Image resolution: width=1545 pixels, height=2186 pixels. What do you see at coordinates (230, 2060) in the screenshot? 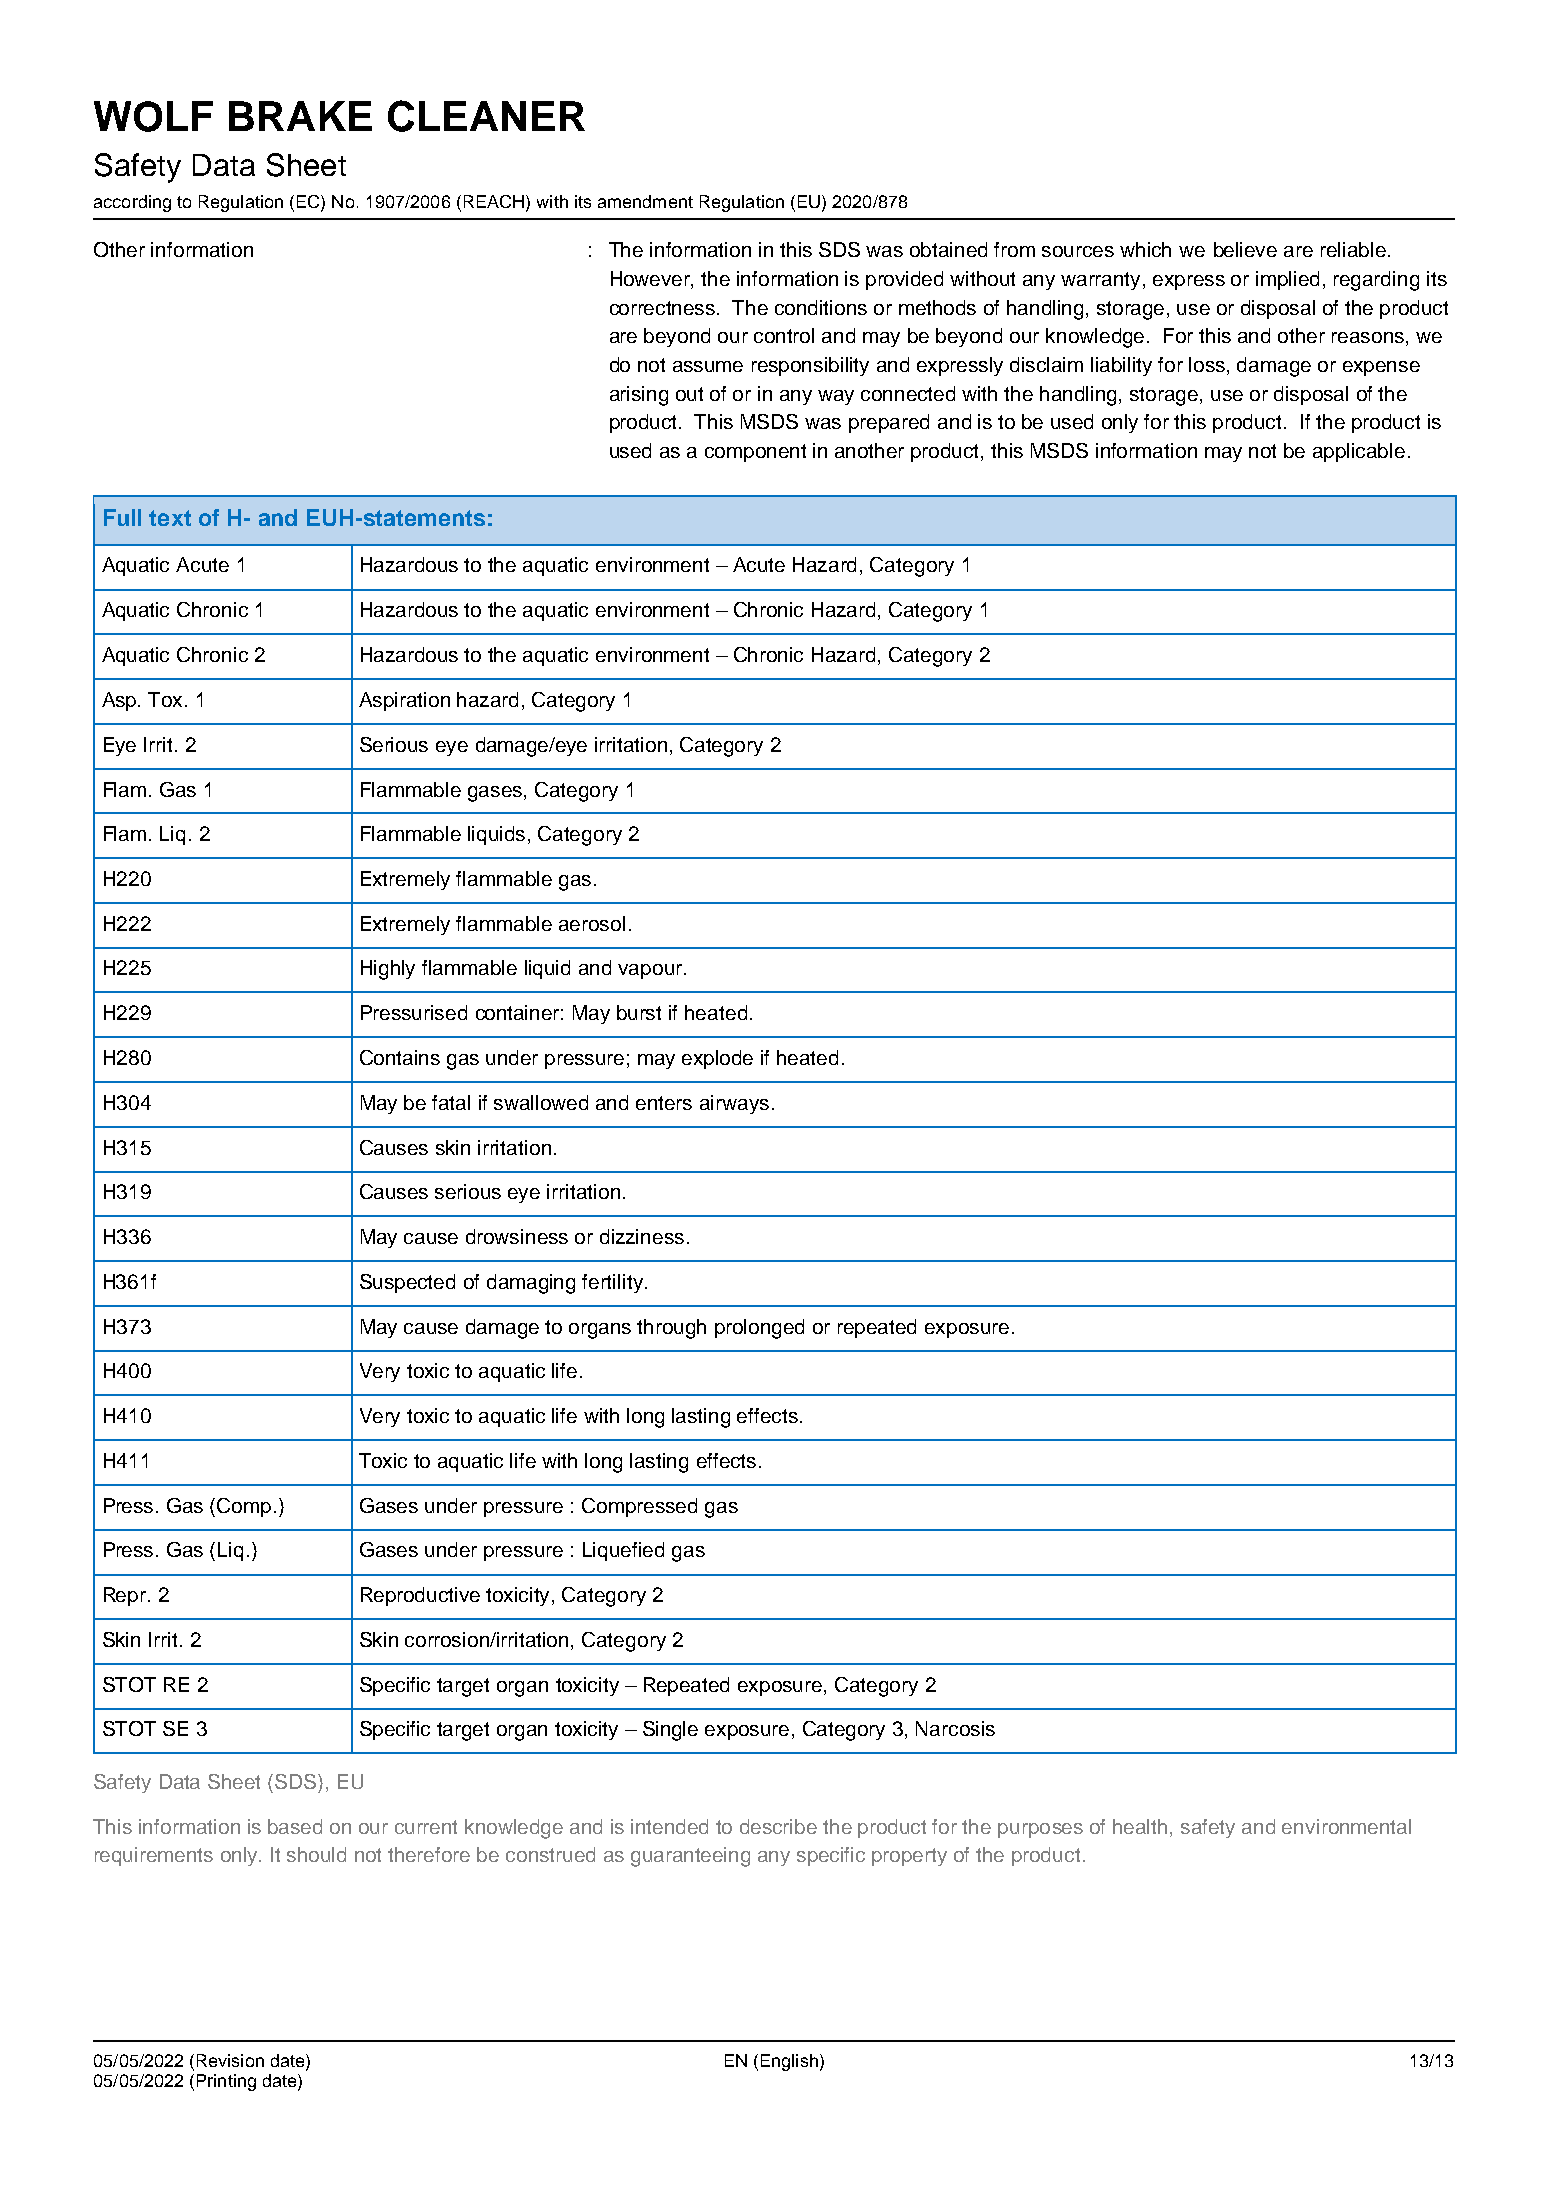
I see `Revision` at bounding box center [230, 2060].
